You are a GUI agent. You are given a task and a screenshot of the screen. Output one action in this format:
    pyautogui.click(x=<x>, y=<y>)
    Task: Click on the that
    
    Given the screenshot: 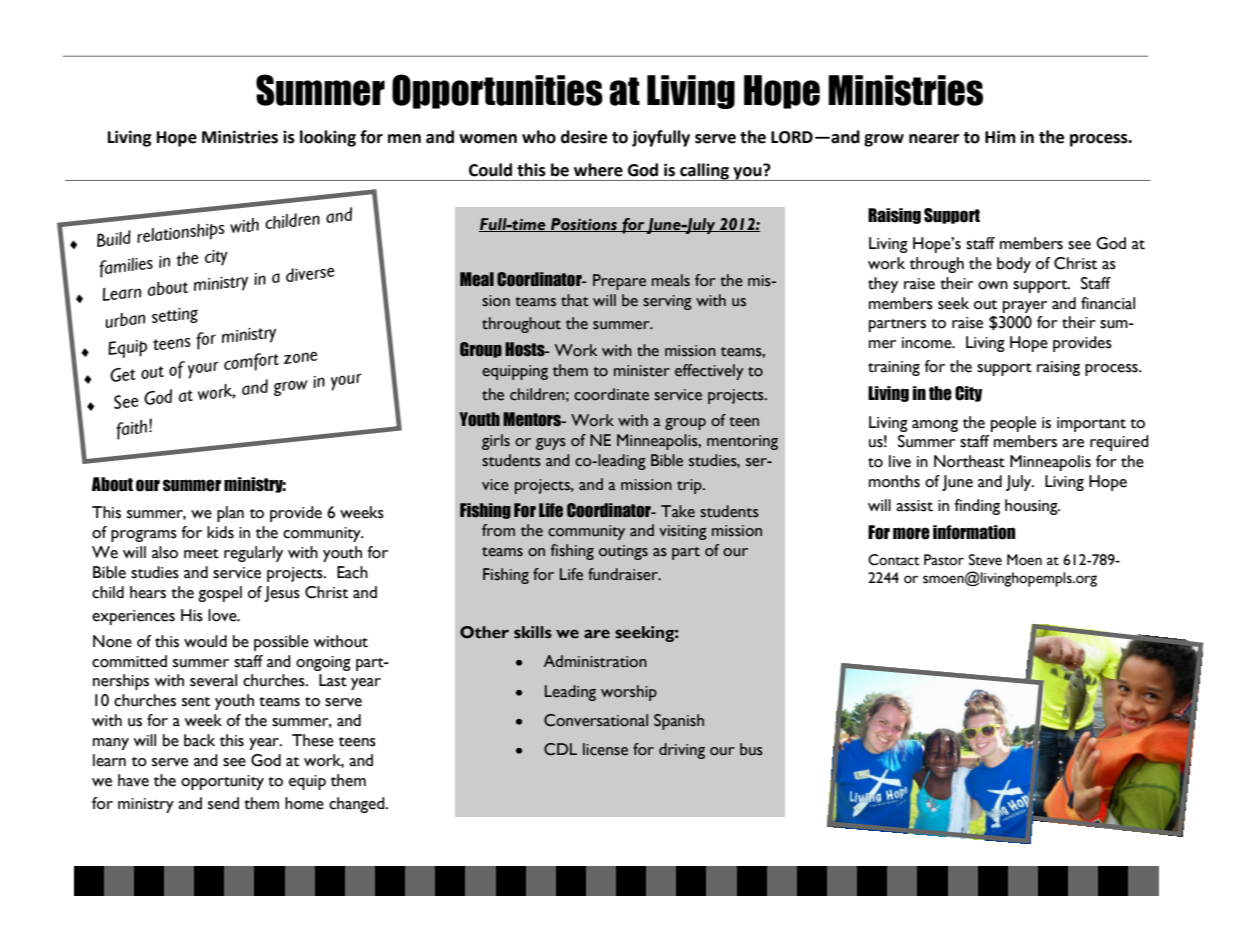 What is the action you would take?
    pyautogui.click(x=575, y=300)
